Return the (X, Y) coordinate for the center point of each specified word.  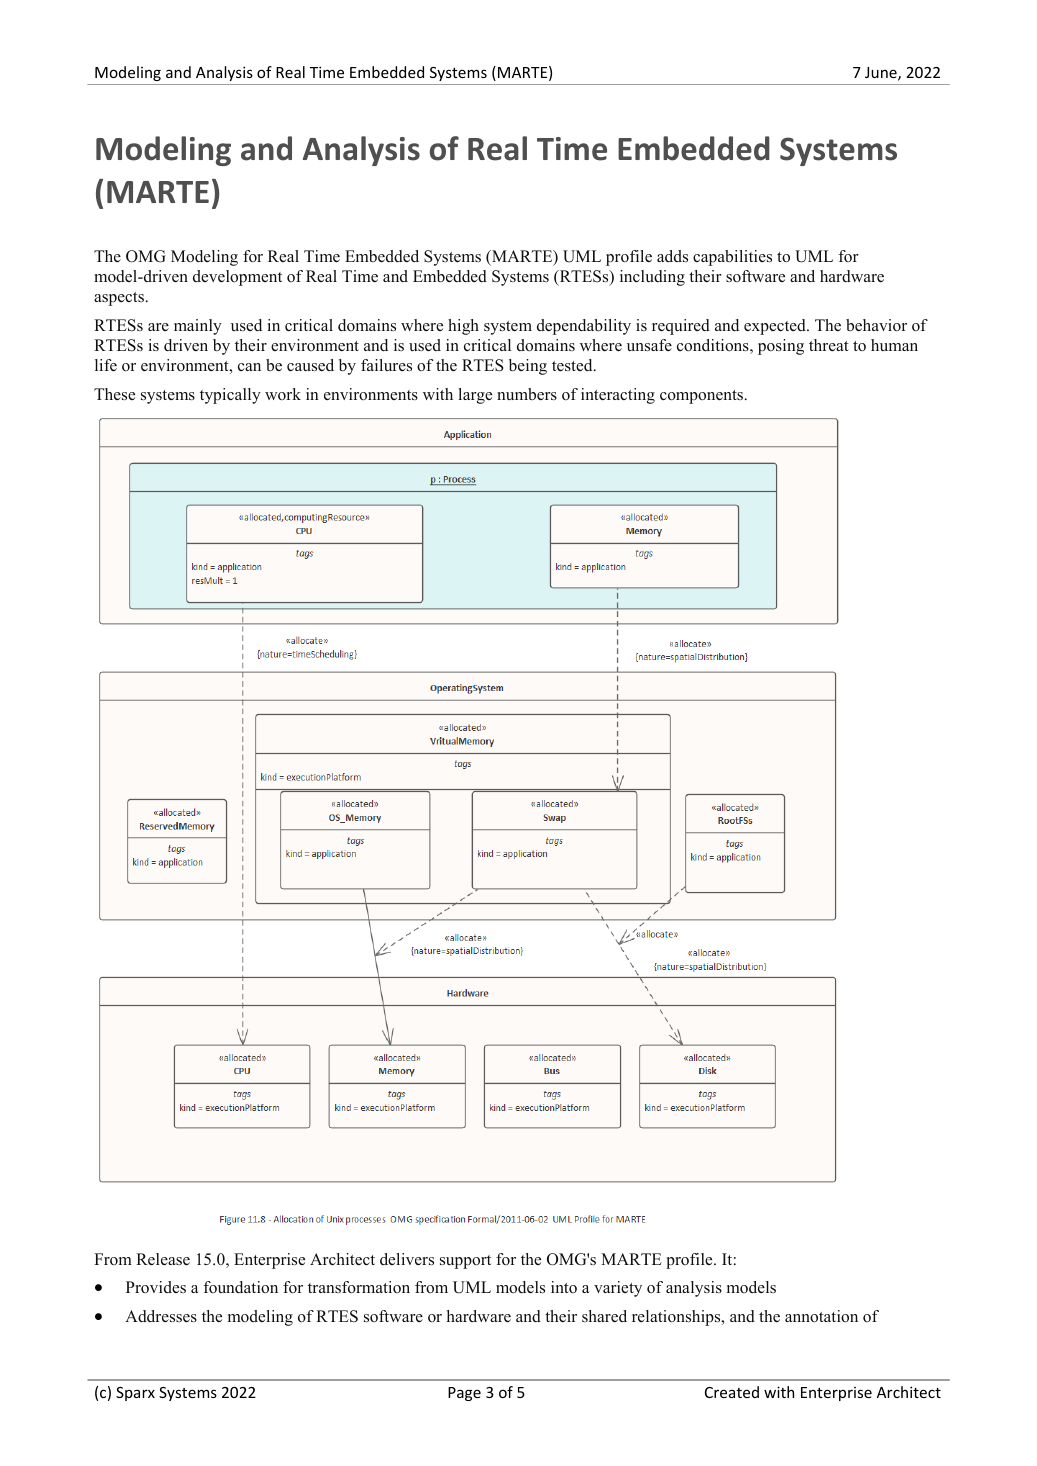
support (465, 1262)
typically (230, 396)
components (703, 397)
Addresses (161, 1316)
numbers (527, 394)
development (237, 278)
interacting (618, 396)
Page (464, 1394)
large (475, 396)
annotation (821, 1316)
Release (163, 1259)
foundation (240, 1287)
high (463, 327)
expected (776, 327)
